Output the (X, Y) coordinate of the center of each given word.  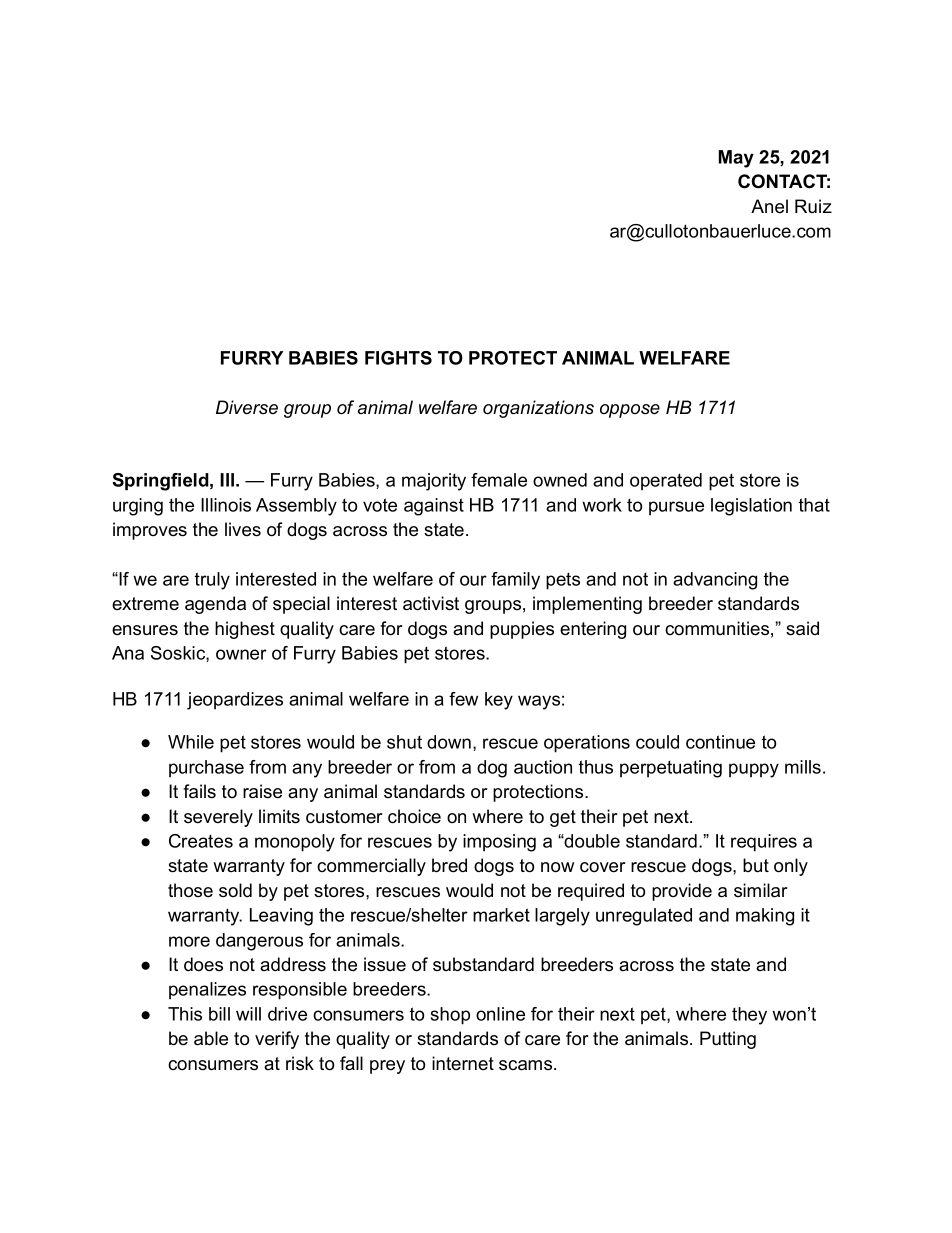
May (736, 159)
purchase (206, 768)
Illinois (226, 505)
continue (720, 742)
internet (463, 1063)
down (449, 742)
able (211, 1038)
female (499, 480)
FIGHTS (398, 358)
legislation (751, 507)
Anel (769, 206)
